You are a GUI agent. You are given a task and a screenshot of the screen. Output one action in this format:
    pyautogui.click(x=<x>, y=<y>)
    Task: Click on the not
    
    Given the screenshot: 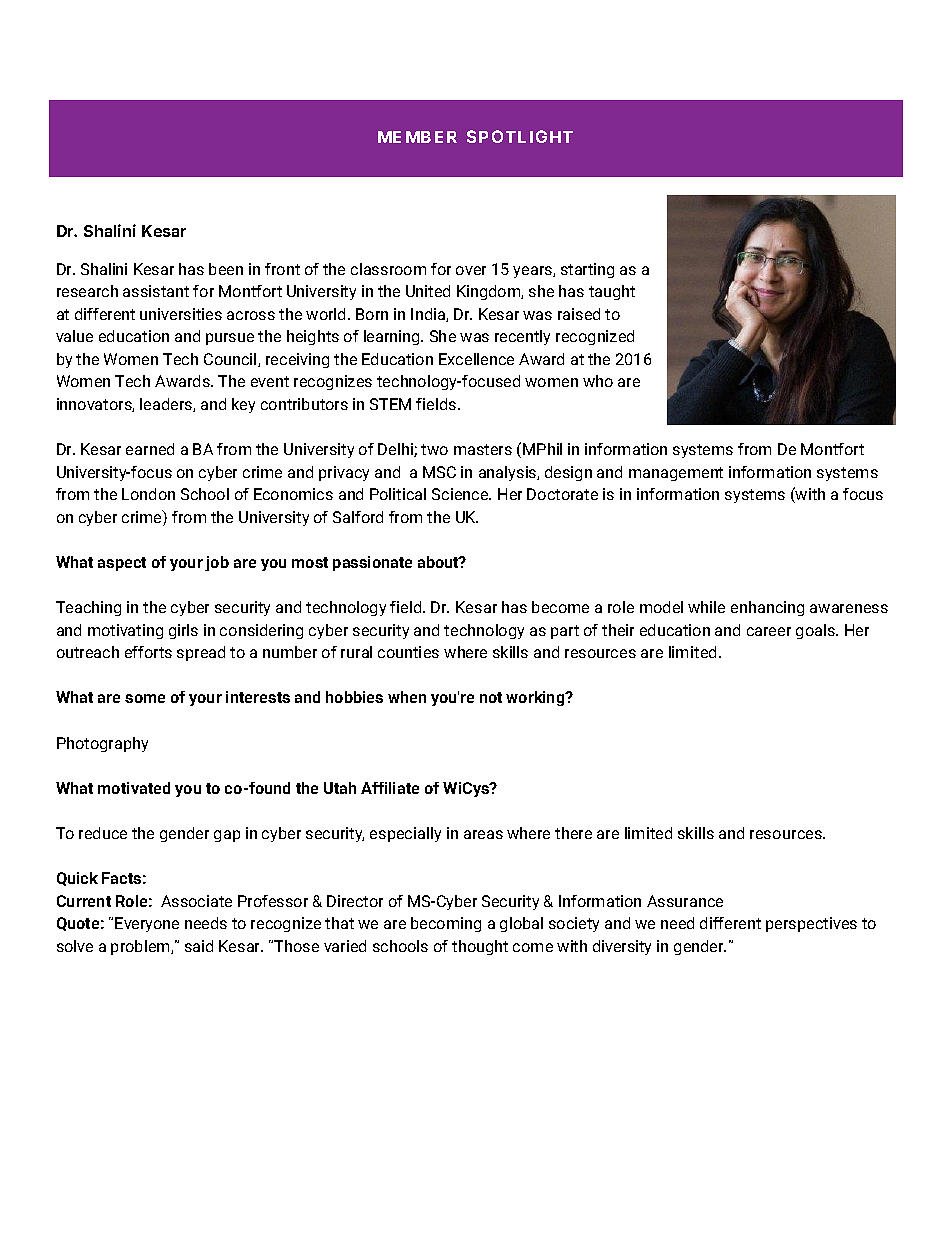 What is the action you would take?
    pyautogui.click(x=491, y=697)
